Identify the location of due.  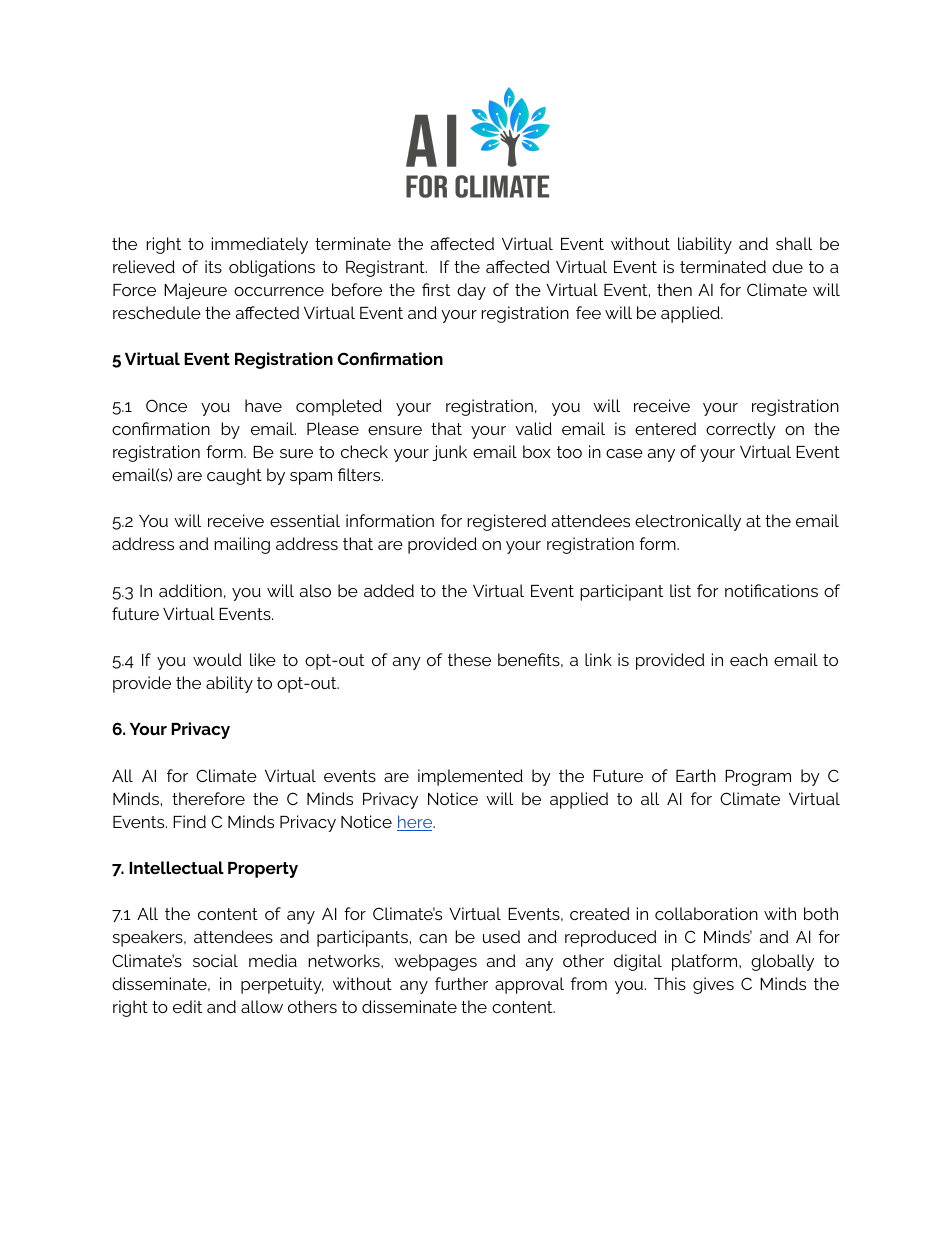
(787, 266).
